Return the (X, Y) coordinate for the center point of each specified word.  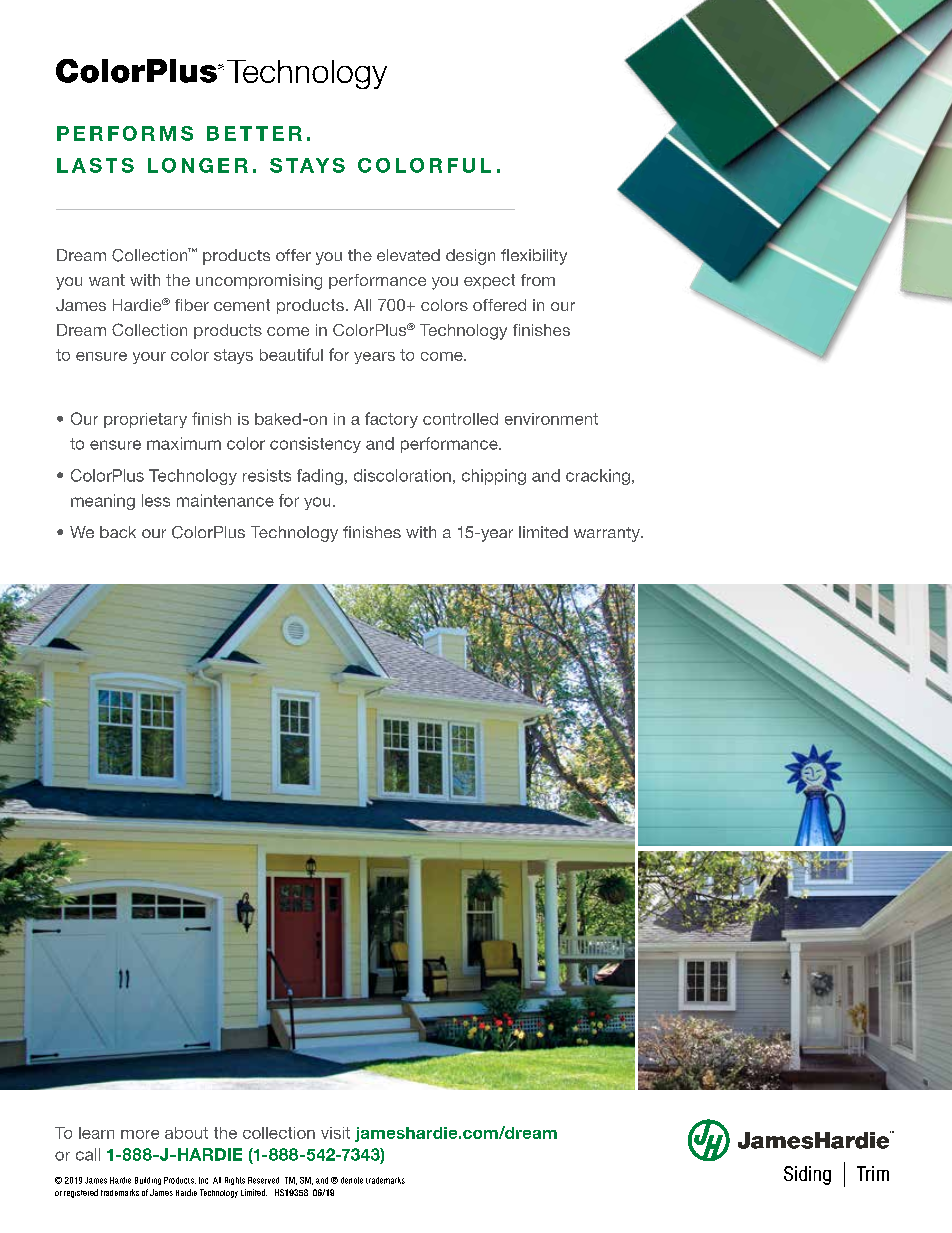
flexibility (534, 257)
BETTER (254, 133)
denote (352, 1180)
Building (148, 1181)
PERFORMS (125, 133)
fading (320, 477)
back (118, 532)
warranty (608, 534)
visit (335, 1133)
